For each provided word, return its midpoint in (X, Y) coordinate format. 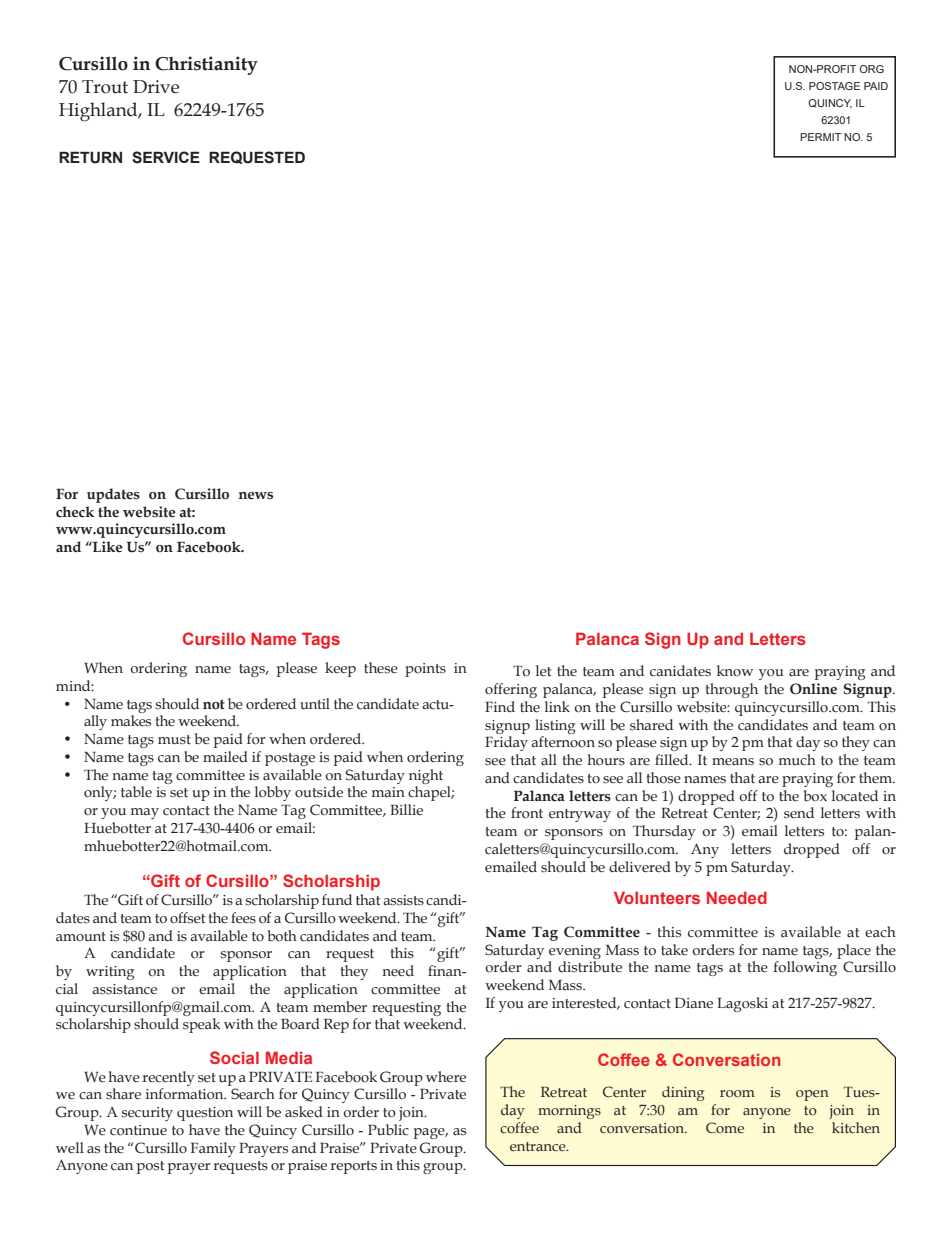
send (799, 813)
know (735, 671)
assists (403, 900)
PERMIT (820, 137)
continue (138, 1130)
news (255, 496)
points (425, 670)
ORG (871, 69)
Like (107, 547)
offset (187, 918)
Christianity (206, 65)
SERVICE (166, 157)
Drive (156, 87)
